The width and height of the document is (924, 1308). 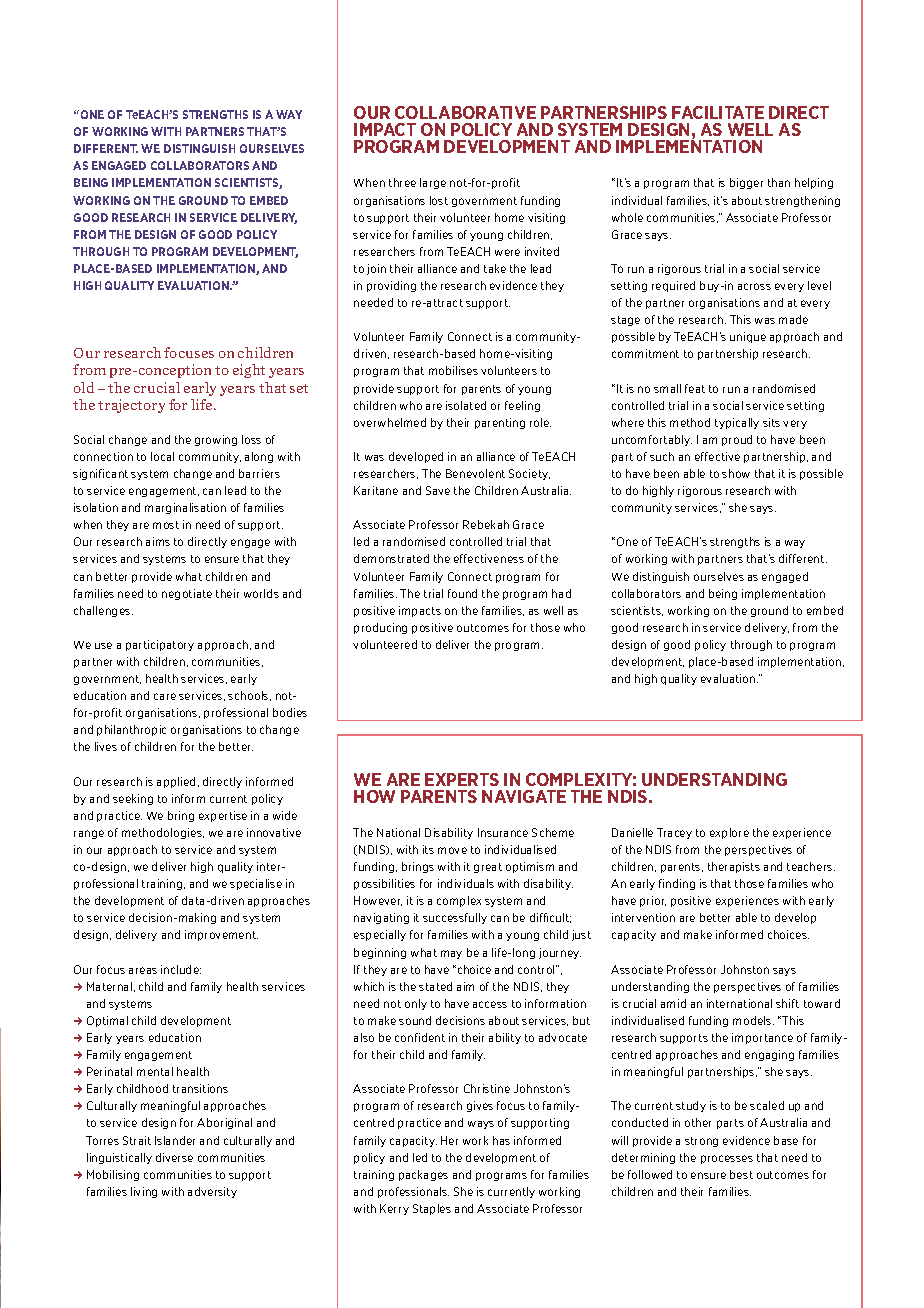 I want to click on applied, so click(x=176, y=782).
